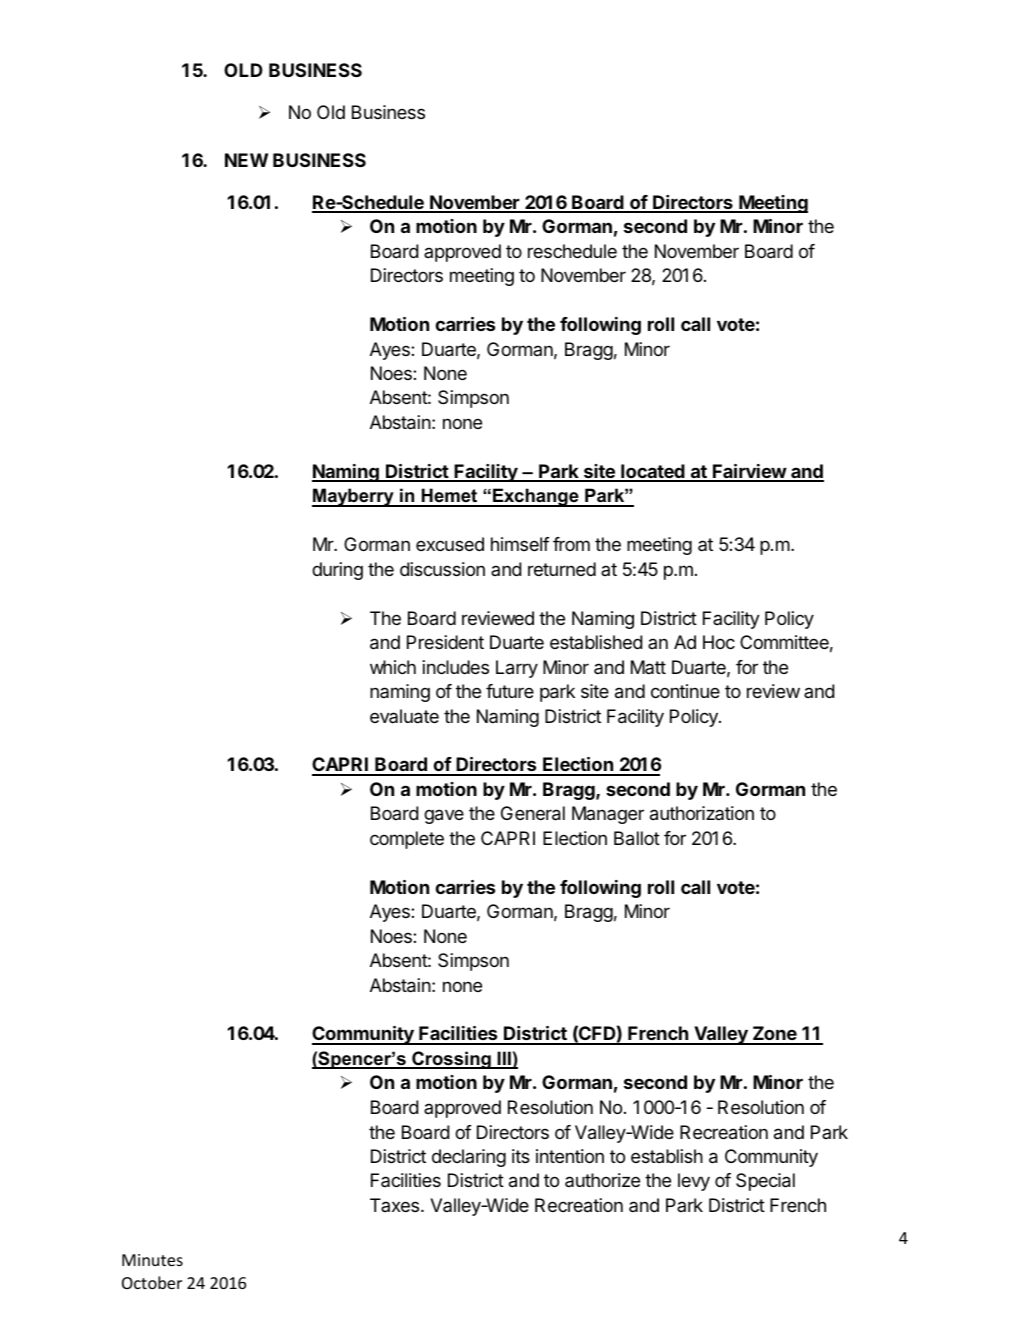  Describe the element at coordinates (451, 1060) in the screenshot. I see `Crossing` at that location.
